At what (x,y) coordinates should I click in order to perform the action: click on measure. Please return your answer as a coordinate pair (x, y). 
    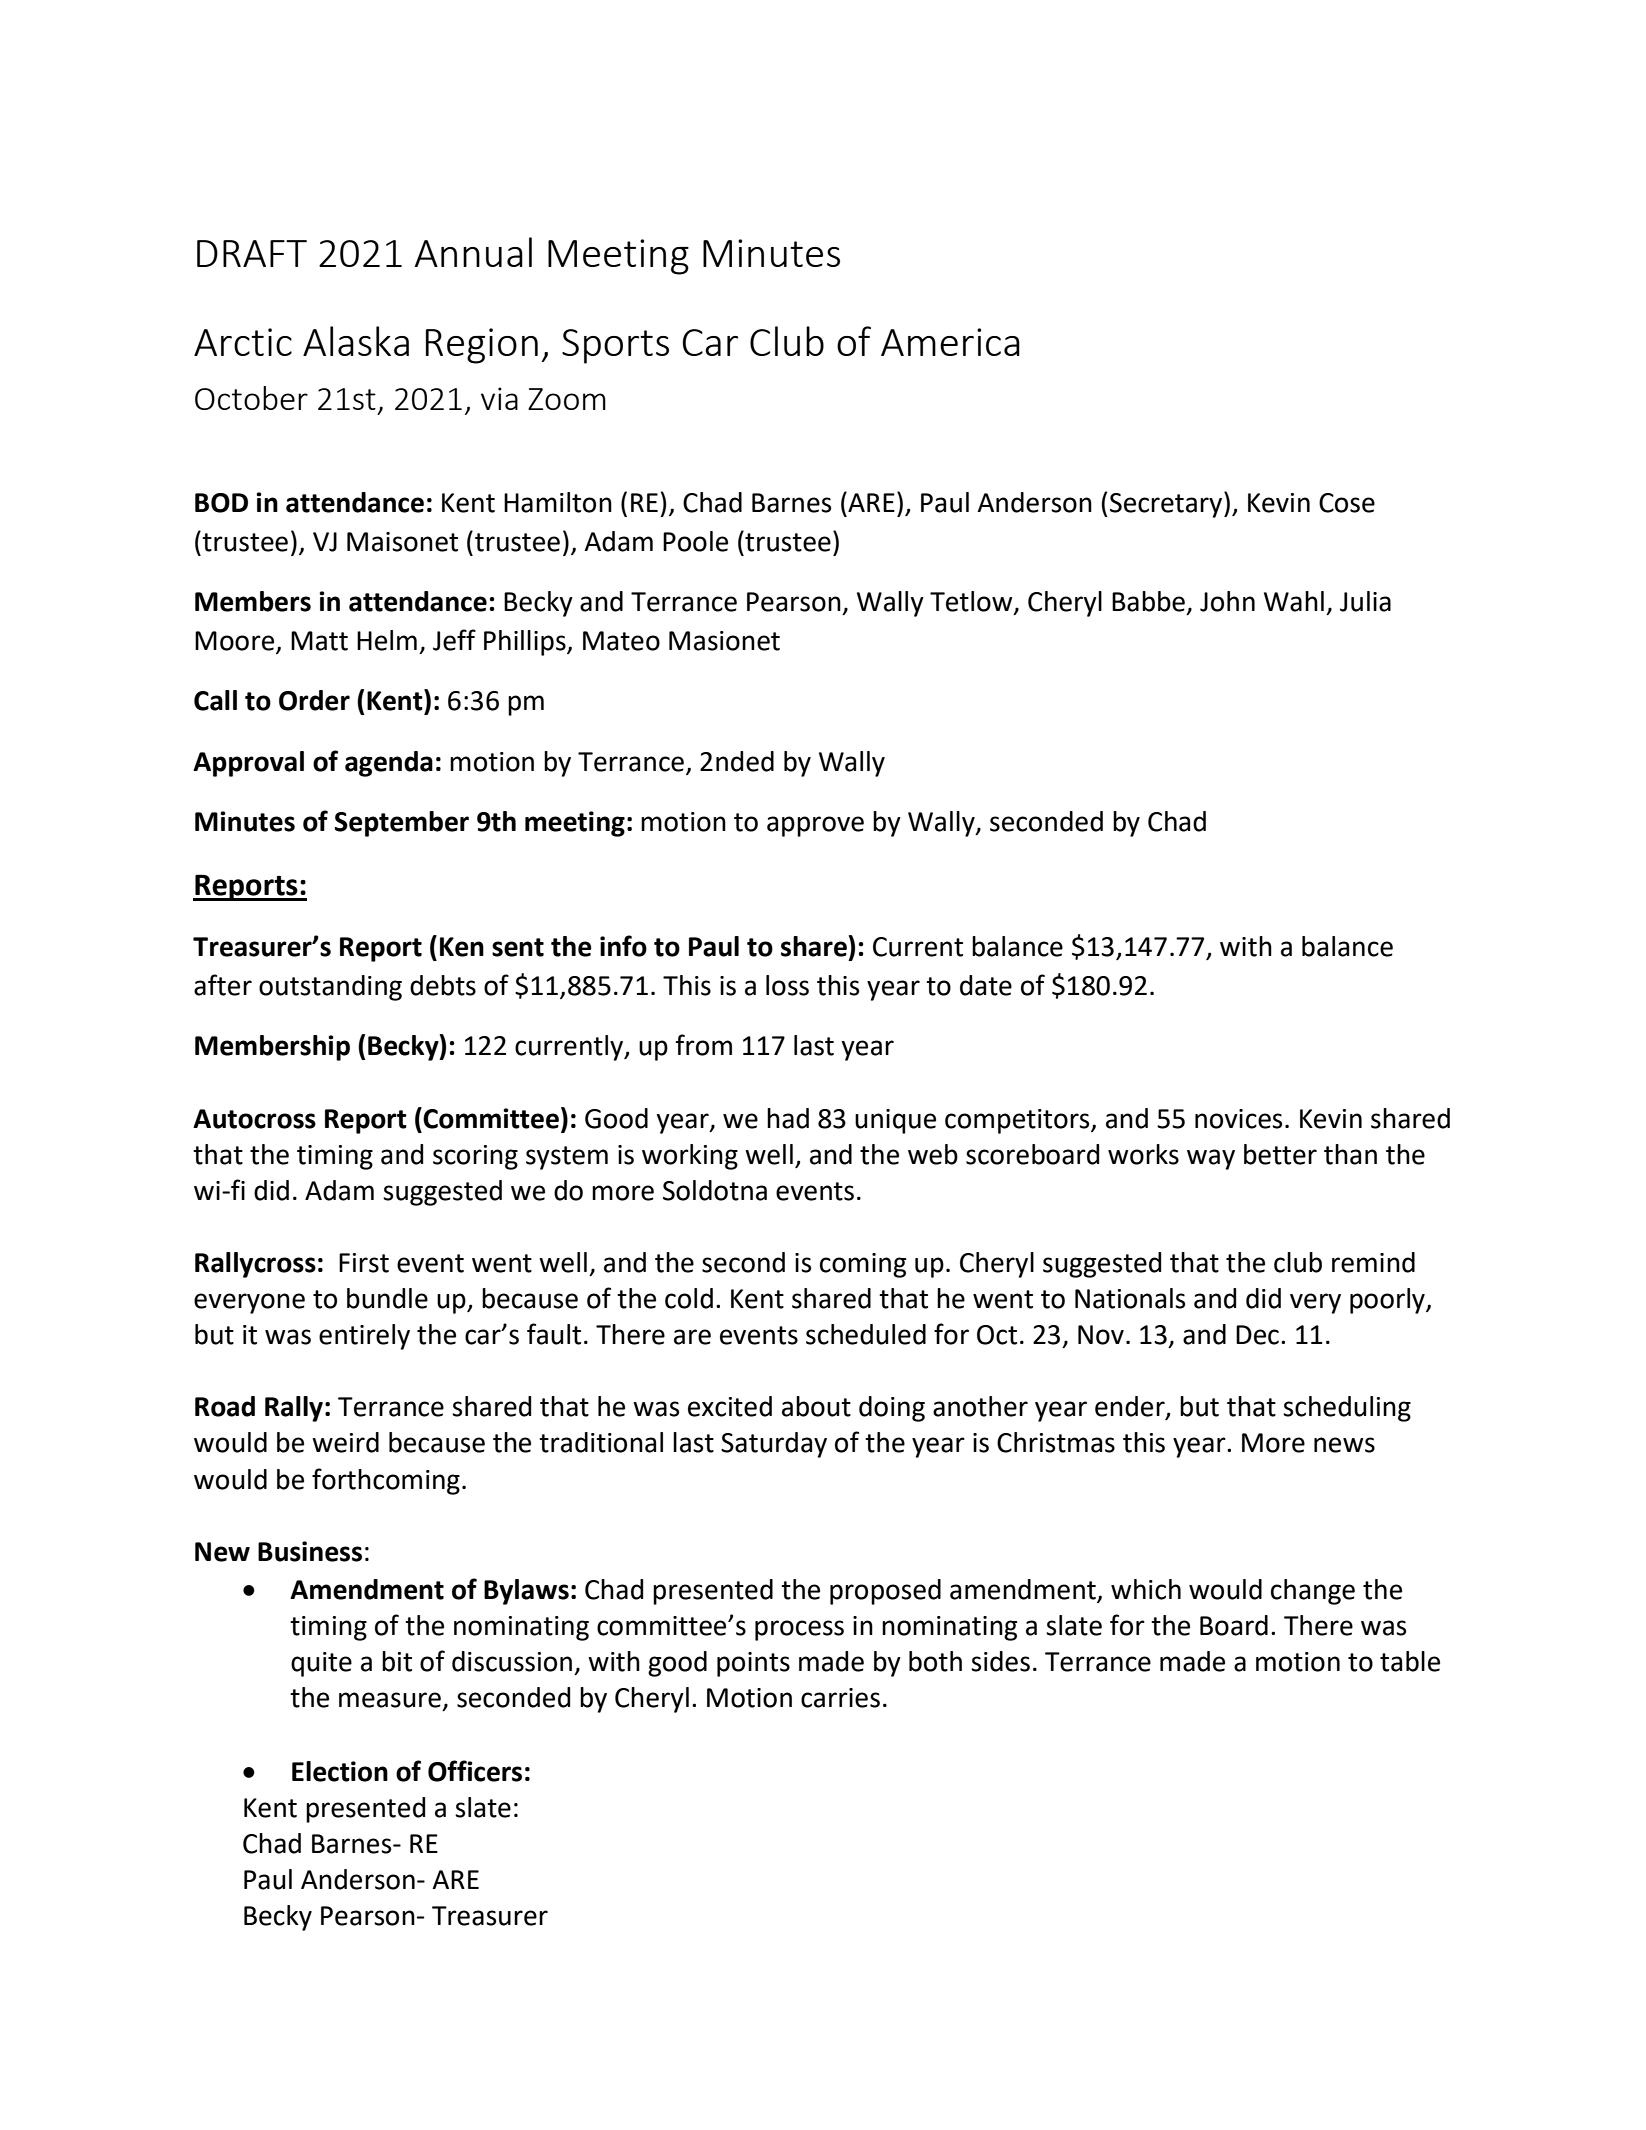
    Looking at the image, I should click on (390, 1700).
